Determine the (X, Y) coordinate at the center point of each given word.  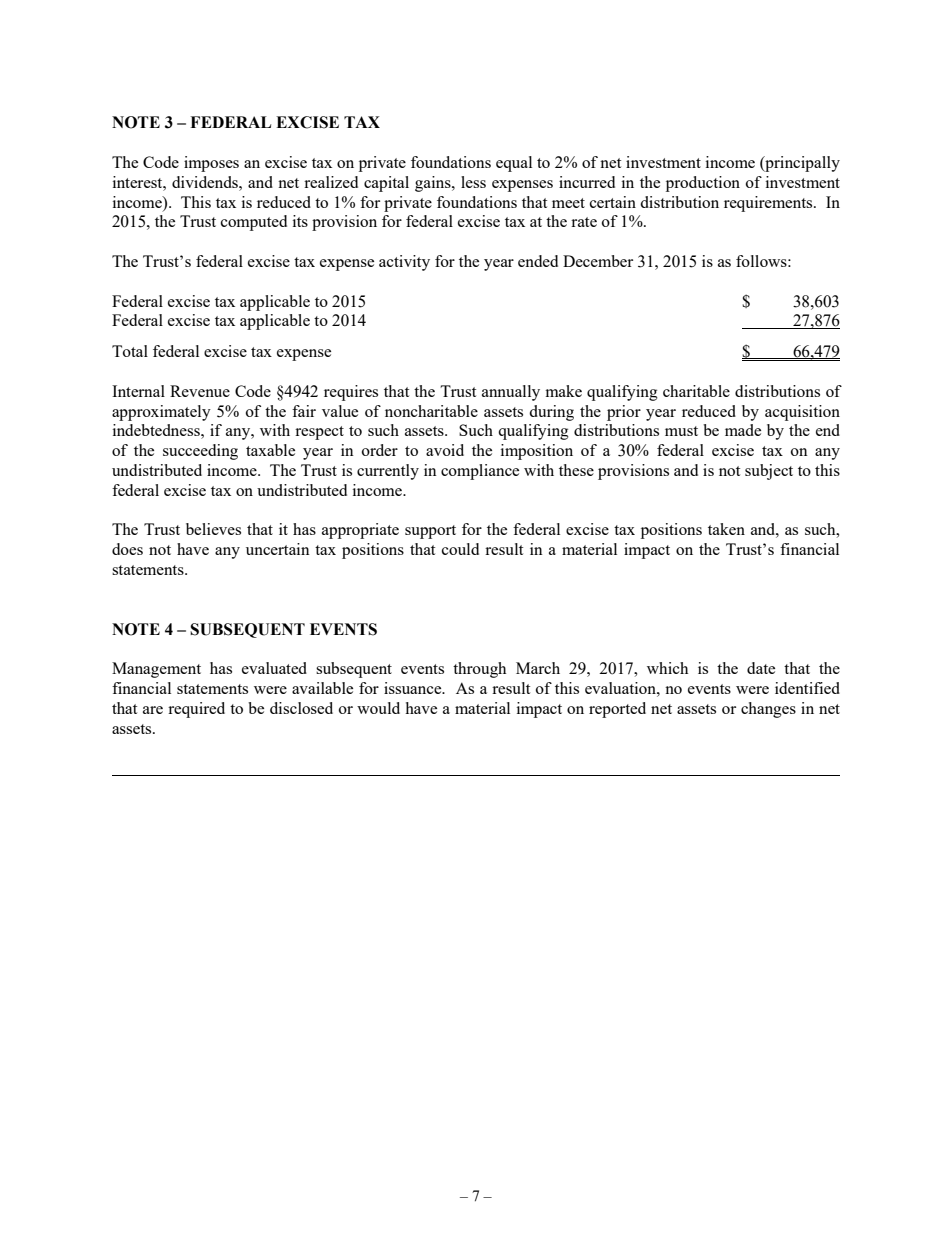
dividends (206, 182)
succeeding (200, 452)
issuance (414, 688)
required (196, 710)
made (743, 430)
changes (768, 710)
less (473, 182)
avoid (445, 450)
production (703, 184)
